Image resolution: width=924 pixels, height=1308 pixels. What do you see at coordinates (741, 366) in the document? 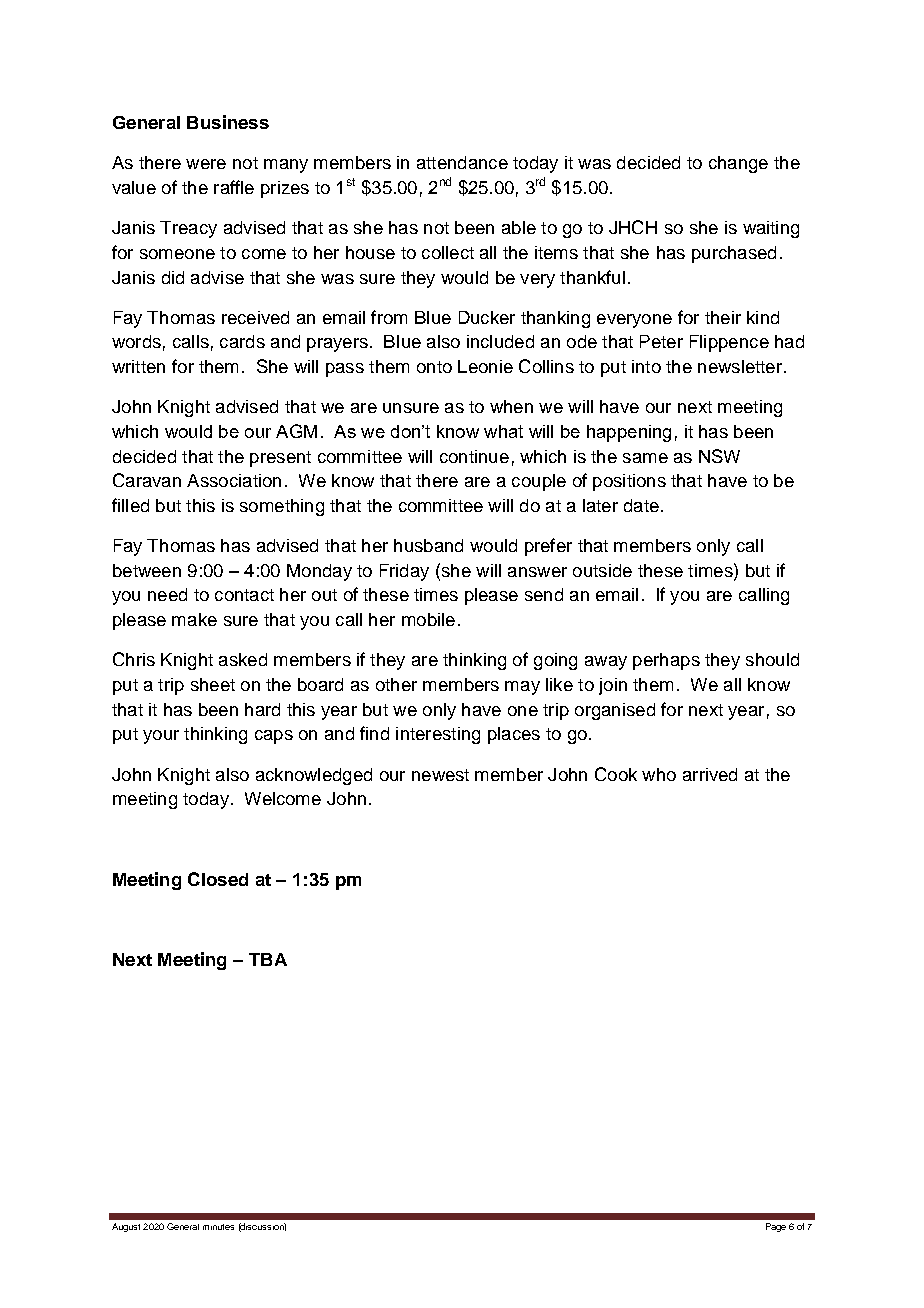
I see `newsletter` at bounding box center [741, 366].
